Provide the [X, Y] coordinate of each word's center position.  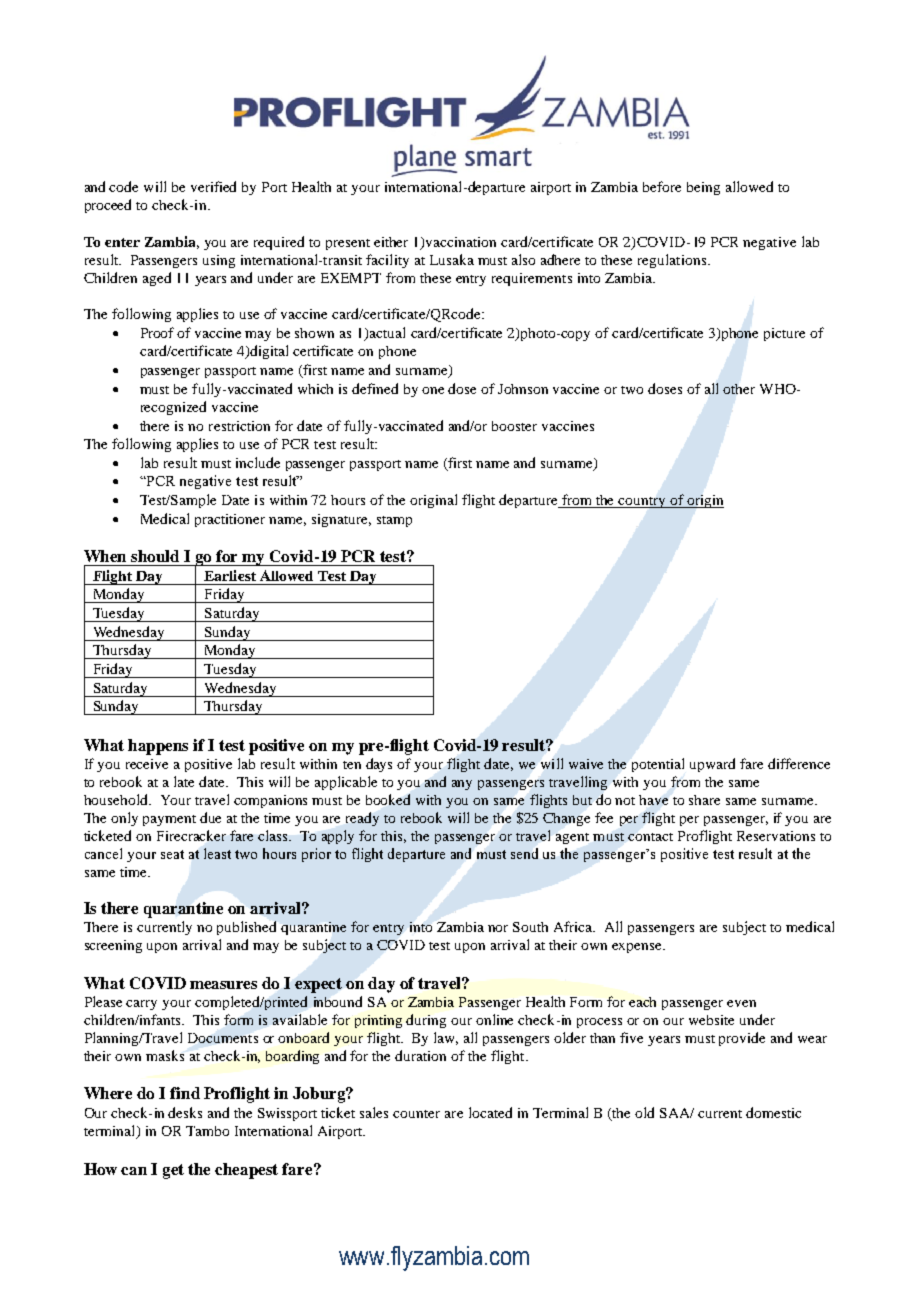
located [490, 1112]
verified [213, 186]
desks [185, 1112]
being [703, 188]
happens [158, 747]
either [391, 242]
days [379, 765]
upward [712, 765]
